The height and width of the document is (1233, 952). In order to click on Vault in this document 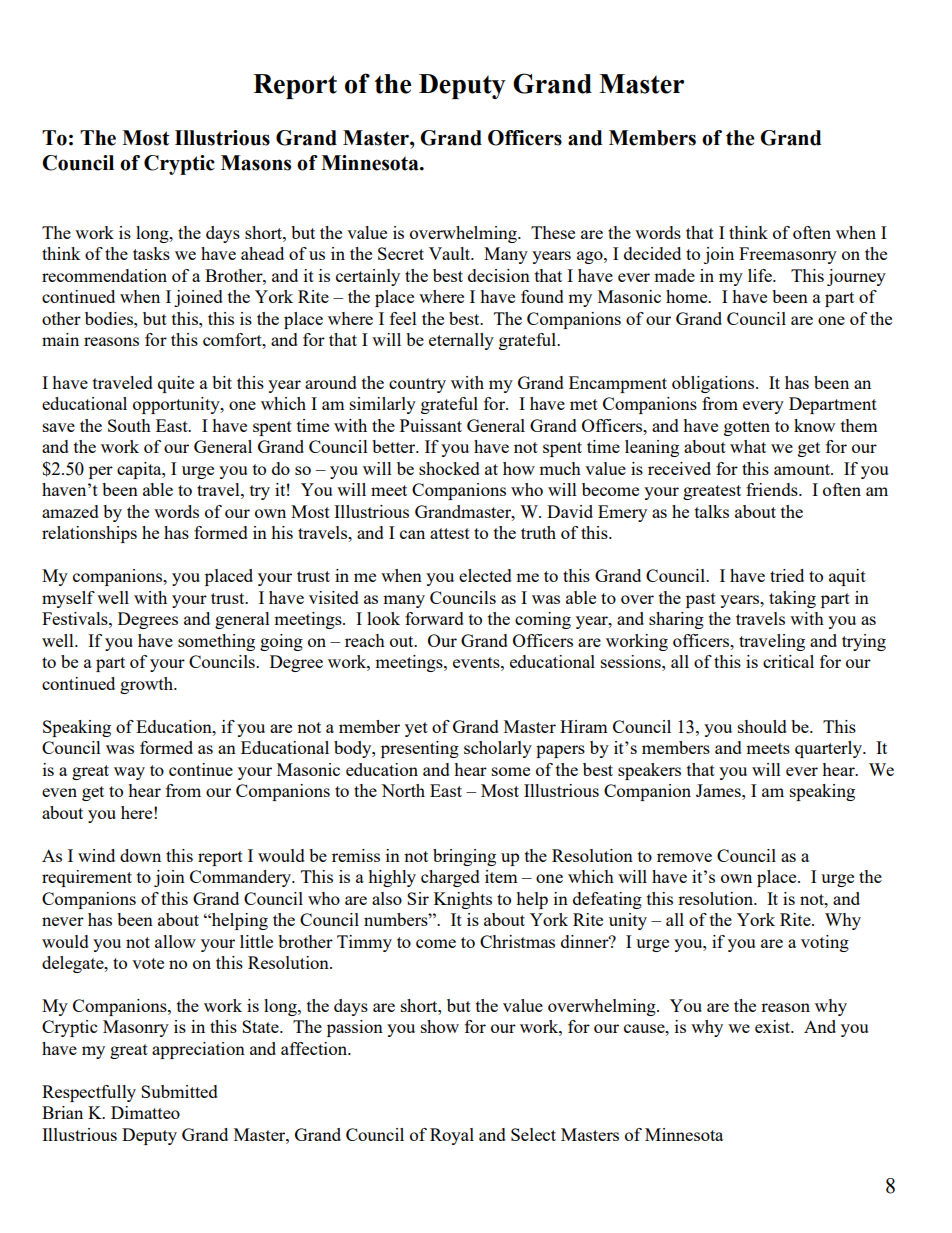, I will do `click(451, 253)`.
